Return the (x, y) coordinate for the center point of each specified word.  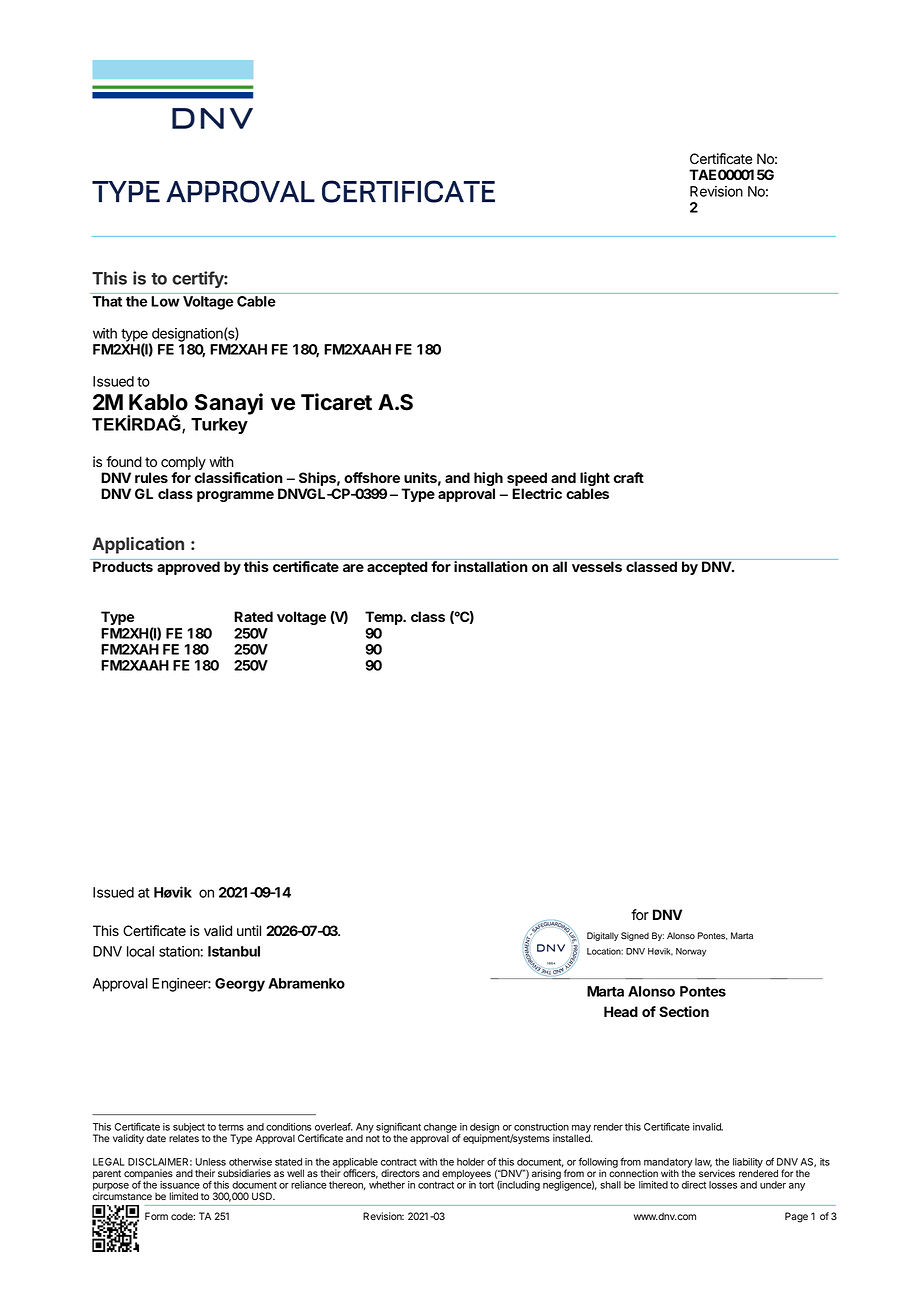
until (249, 930)
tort (486, 1185)
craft (628, 477)
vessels (597, 566)
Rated (253, 616)
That (107, 301)
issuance (180, 1185)
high (488, 480)
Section (684, 1011)
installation (490, 566)
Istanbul (234, 951)
